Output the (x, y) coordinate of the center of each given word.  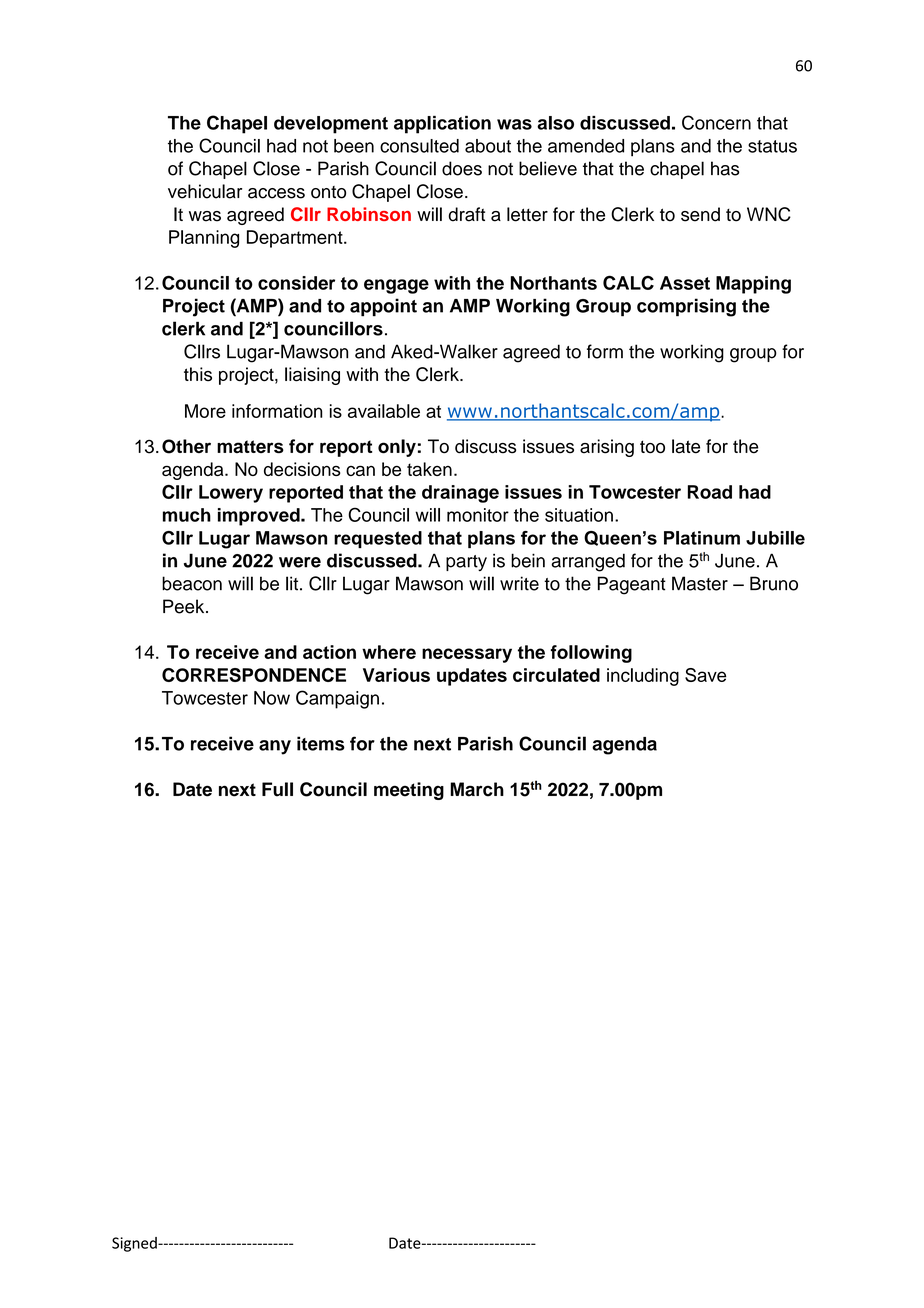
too (652, 447)
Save (706, 675)
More (205, 411)
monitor (478, 515)
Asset (685, 283)
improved (260, 517)
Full (277, 789)
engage (396, 286)
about (488, 146)
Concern (716, 122)
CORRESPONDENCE (254, 675)
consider (296, 283)
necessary (467, 655)
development (331, 125)
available (384, 411)
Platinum (702, 538)
